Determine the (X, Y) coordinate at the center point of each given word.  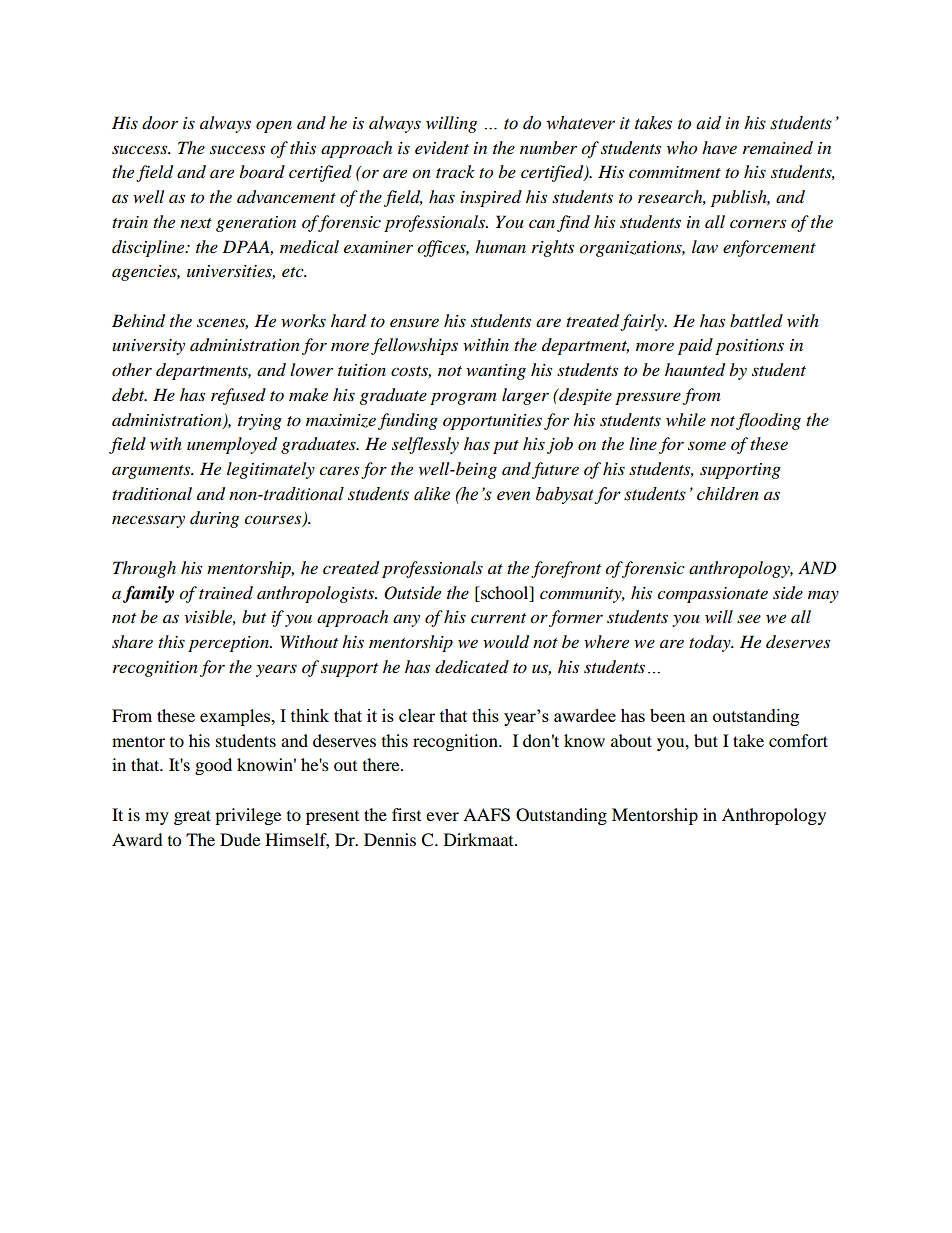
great (192, 817)
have (719, 147)
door (160, 123)
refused (238, 396)
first (406, 814)
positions (749, 347)
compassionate (712, 595)
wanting (496, 372)
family (148, 594)
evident (442, 148)
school (505, 592)
